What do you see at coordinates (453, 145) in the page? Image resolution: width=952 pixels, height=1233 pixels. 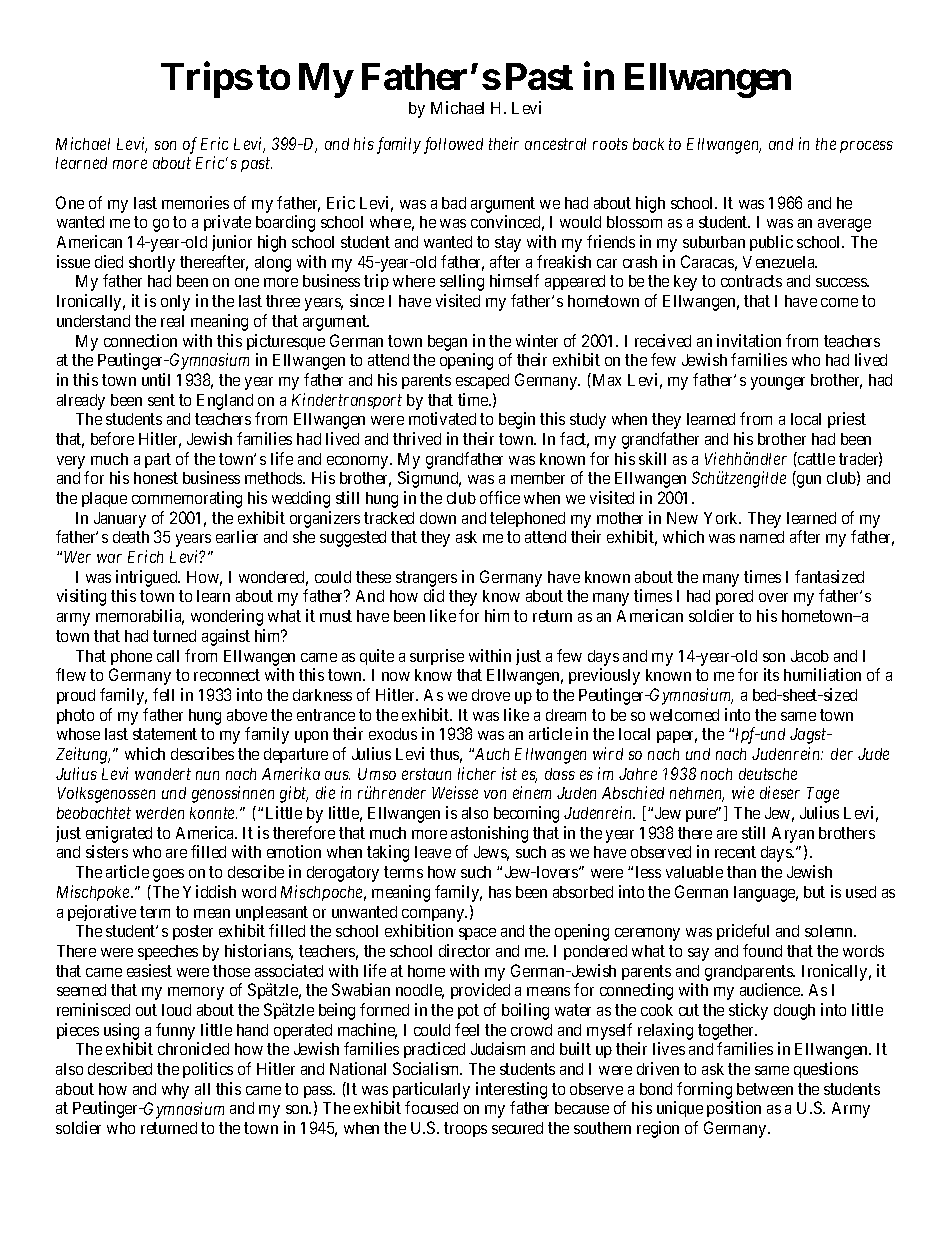 I see `followed` at bounding box center [453, 145].
